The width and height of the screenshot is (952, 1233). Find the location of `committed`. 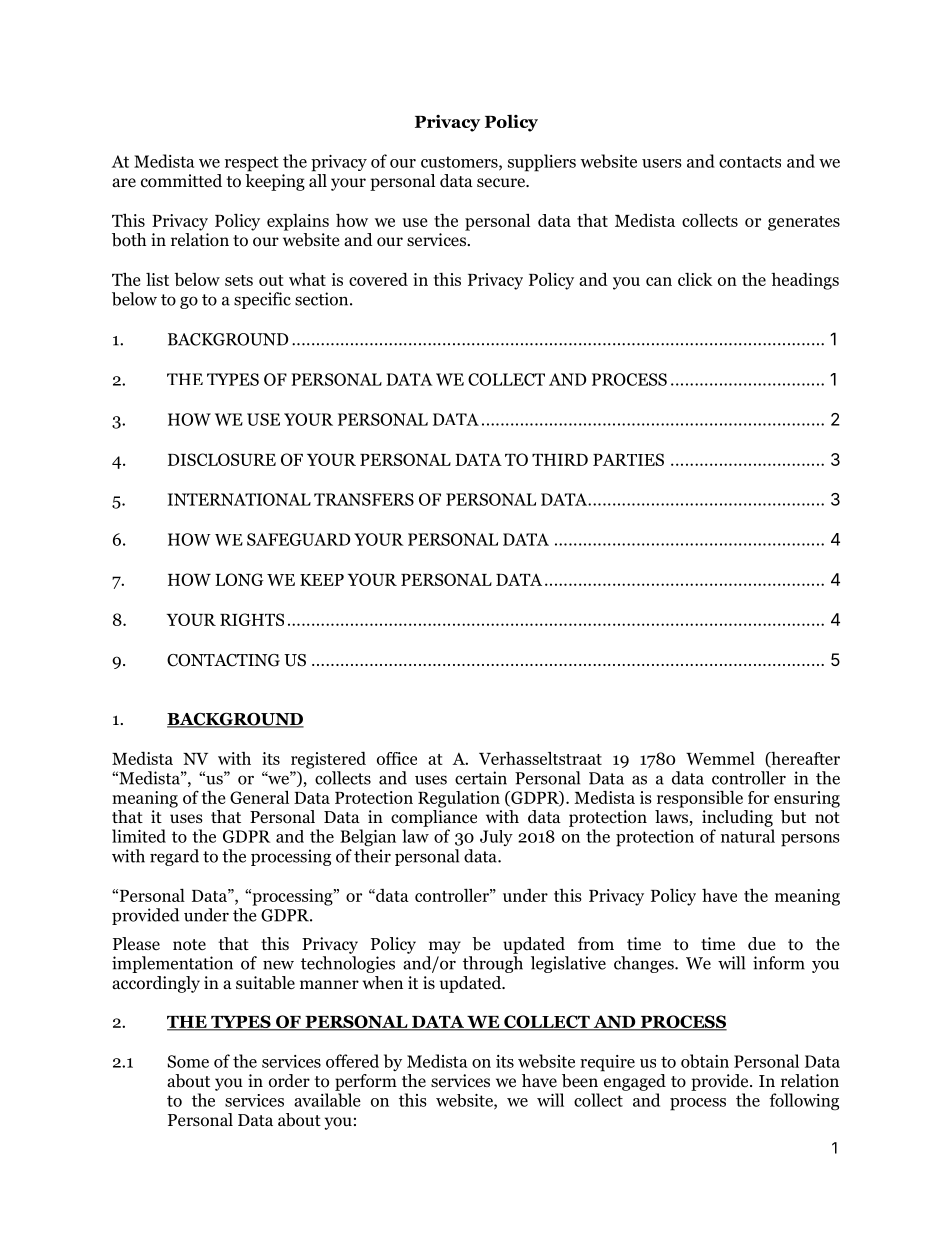

committed is located at coordinates (181, 181).
